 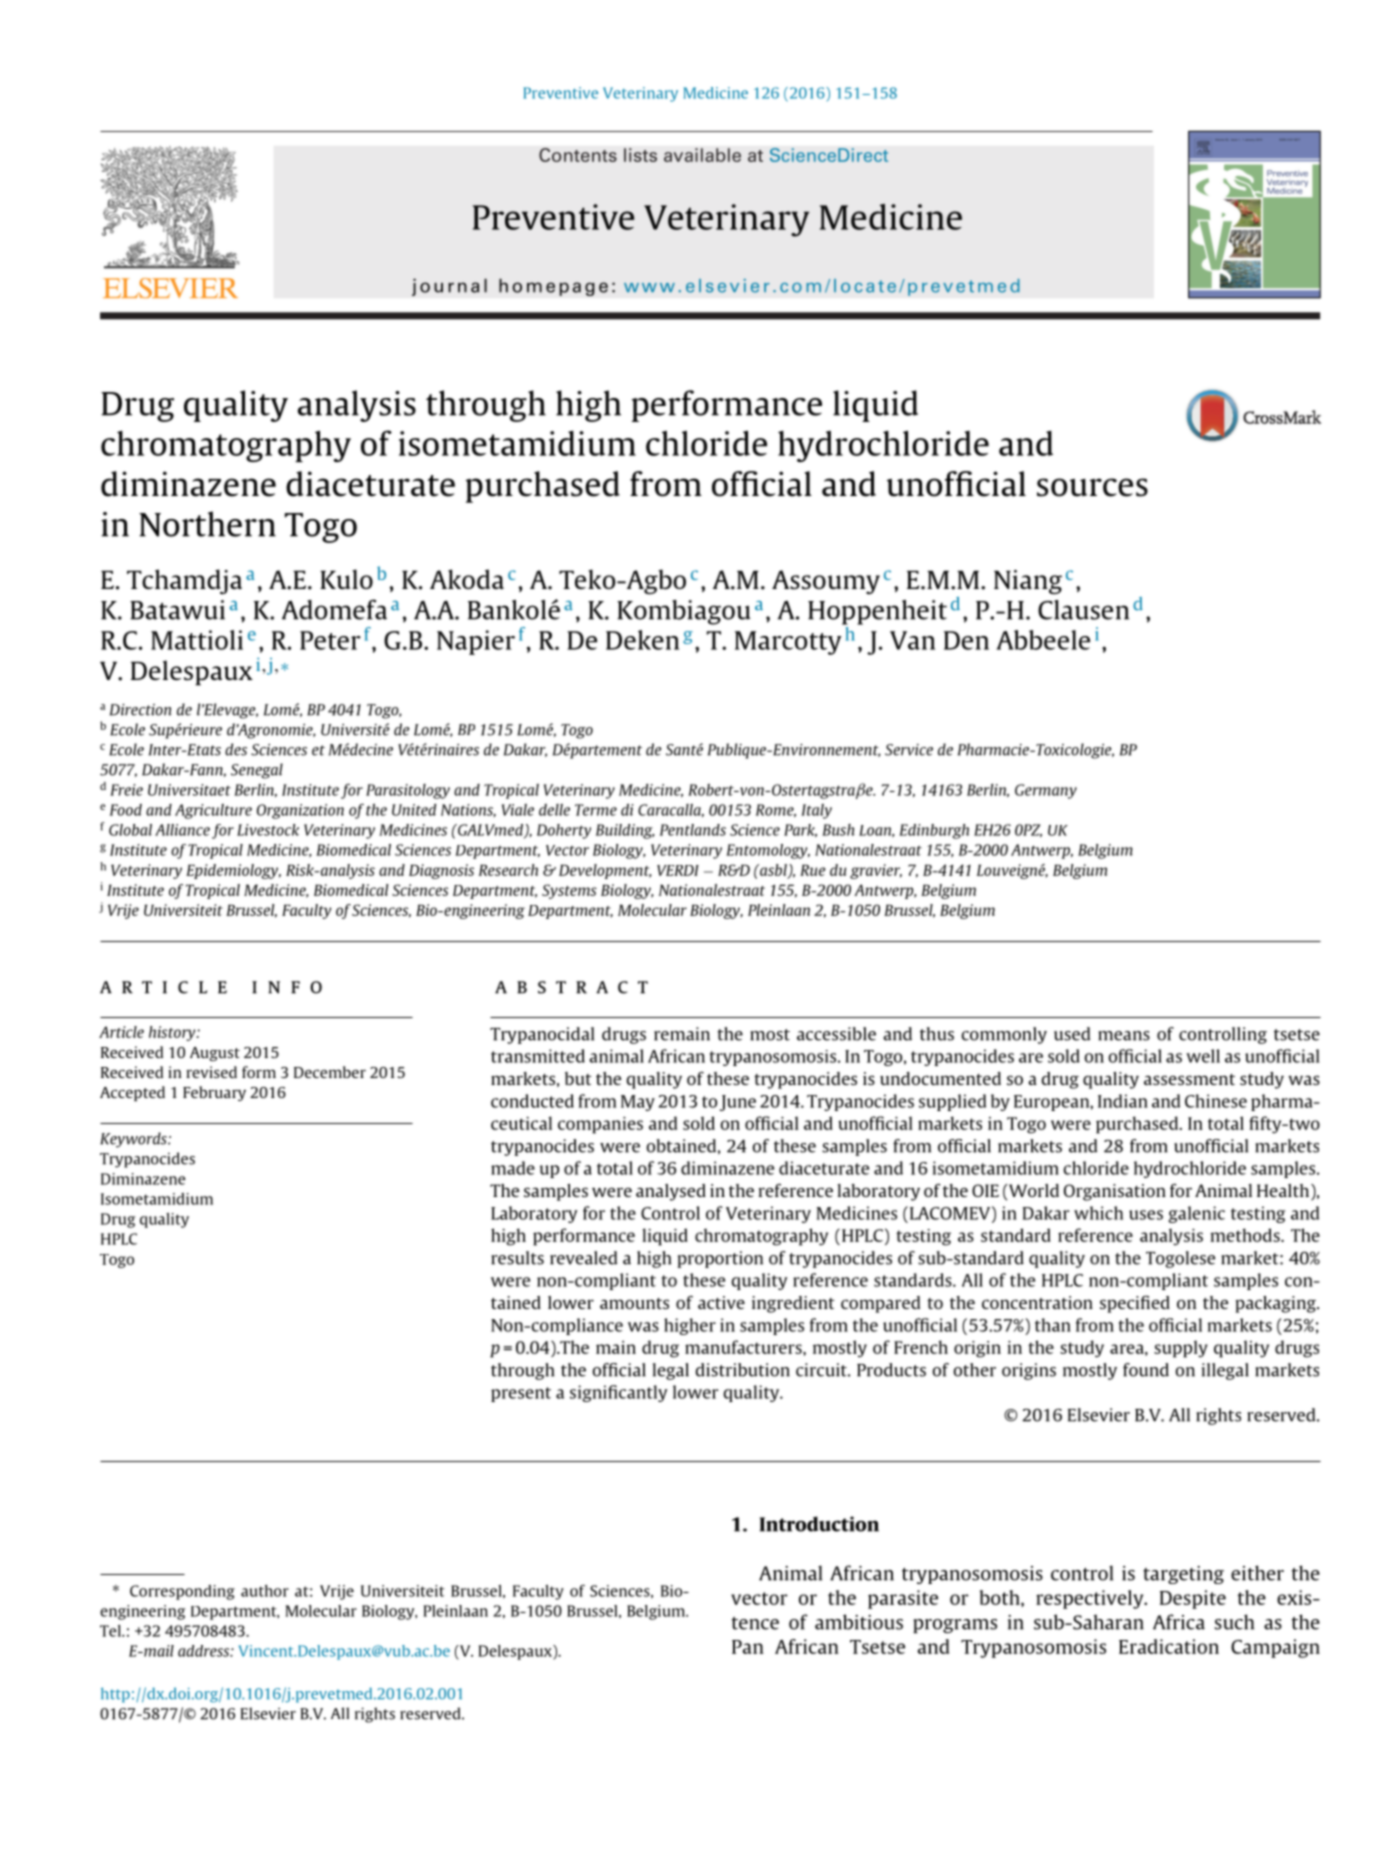 I want to click on author, so click(x=265, y=1591).
